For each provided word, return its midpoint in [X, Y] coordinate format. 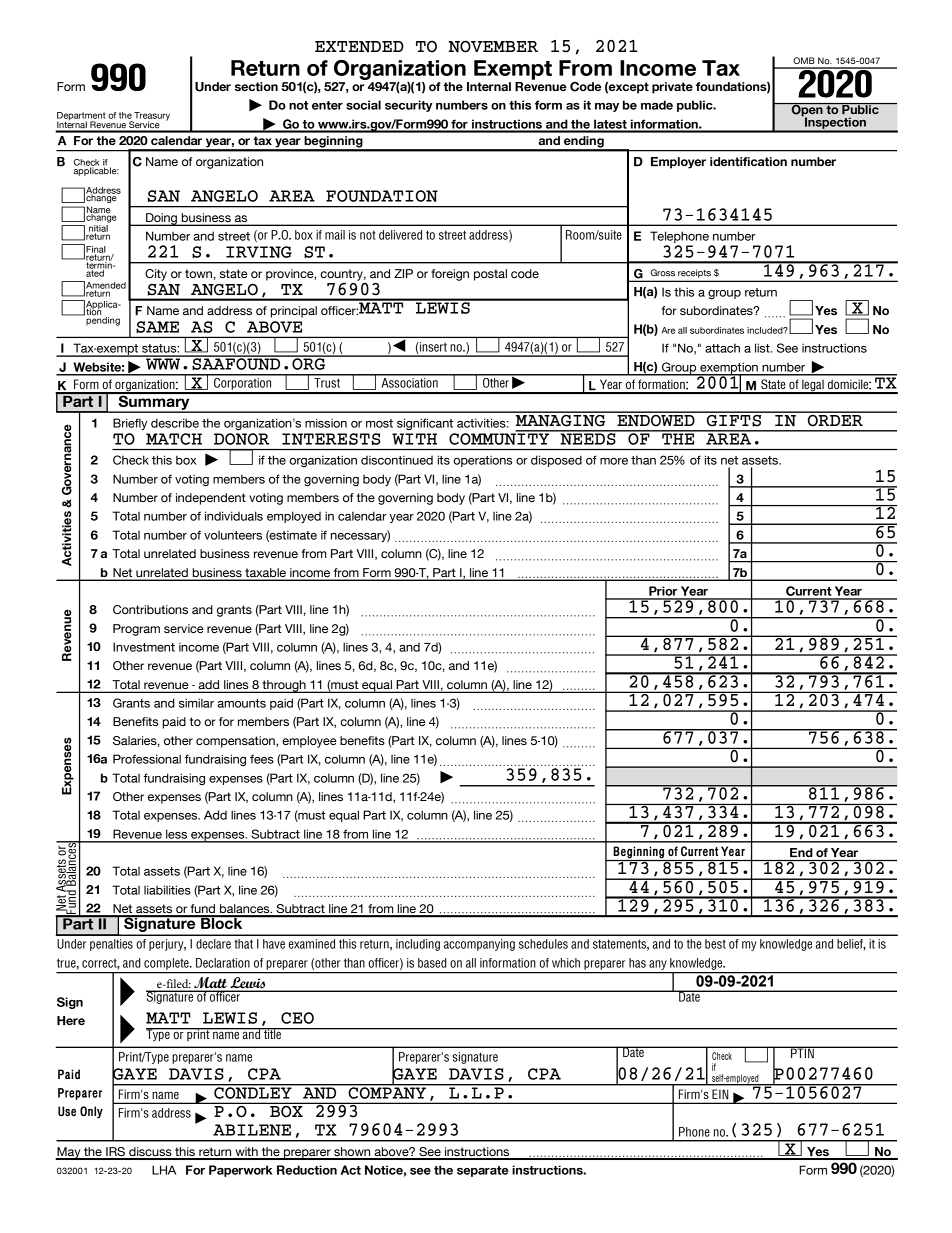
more [614, 461]
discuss [150, 1153]
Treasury [151, 117]
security [409, 106]
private [672, 88]
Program [136, 630]
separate [483, 1171]
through [284, 686]
